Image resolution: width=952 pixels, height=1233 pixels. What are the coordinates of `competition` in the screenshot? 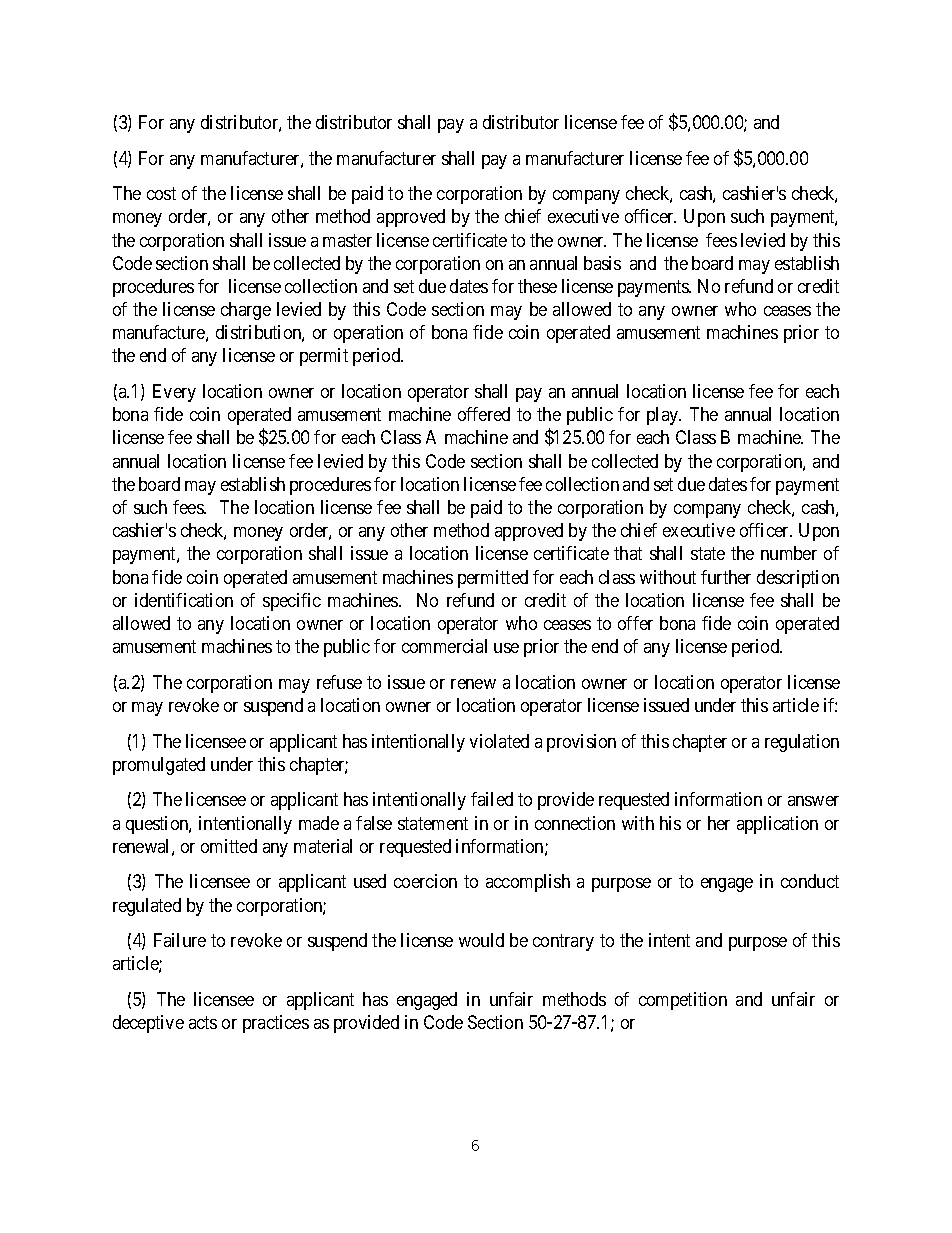 It's located at (683, 1001).
